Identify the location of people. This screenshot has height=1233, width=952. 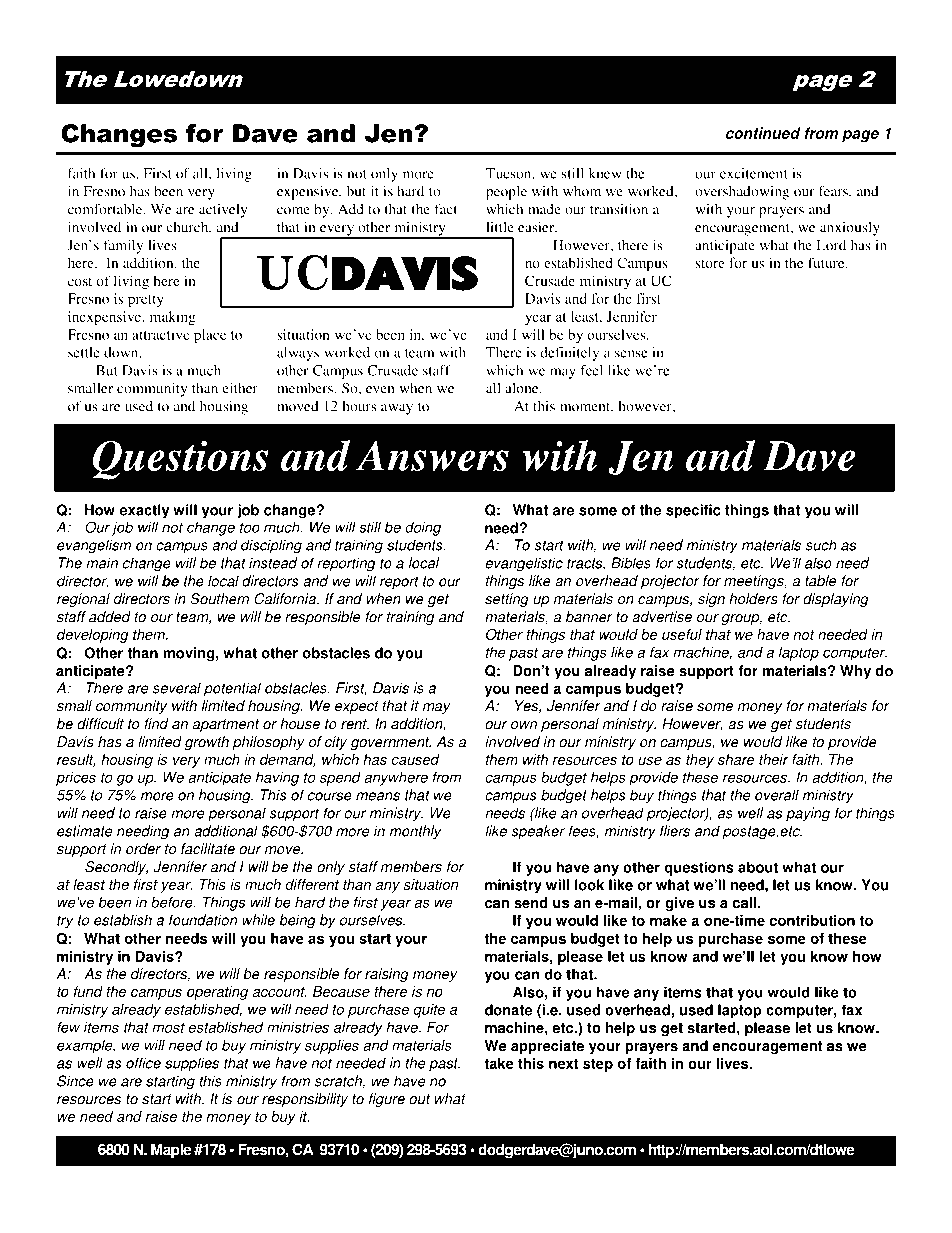
(506, 193).
